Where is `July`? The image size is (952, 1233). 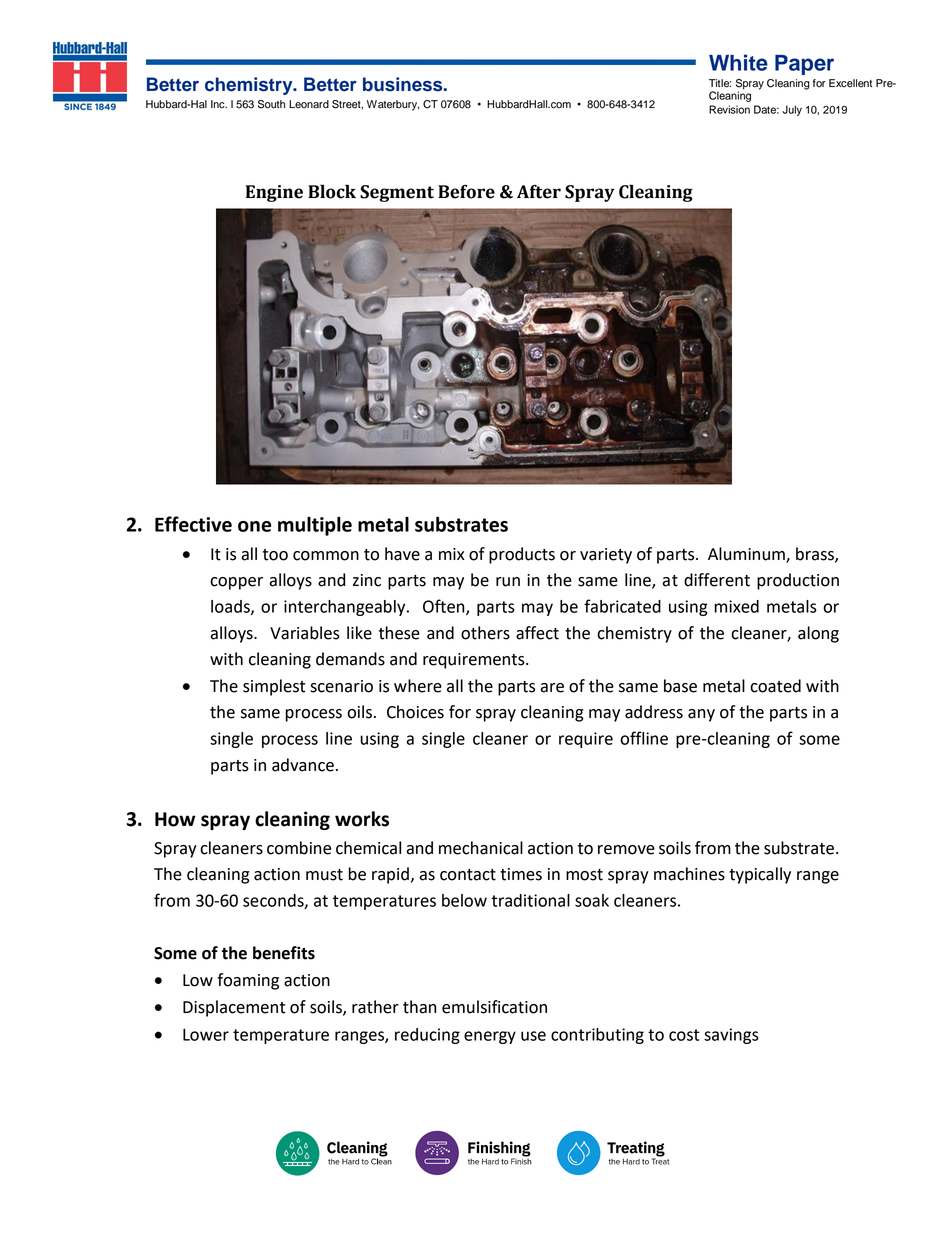 July is located at coordinates (792, 110).
